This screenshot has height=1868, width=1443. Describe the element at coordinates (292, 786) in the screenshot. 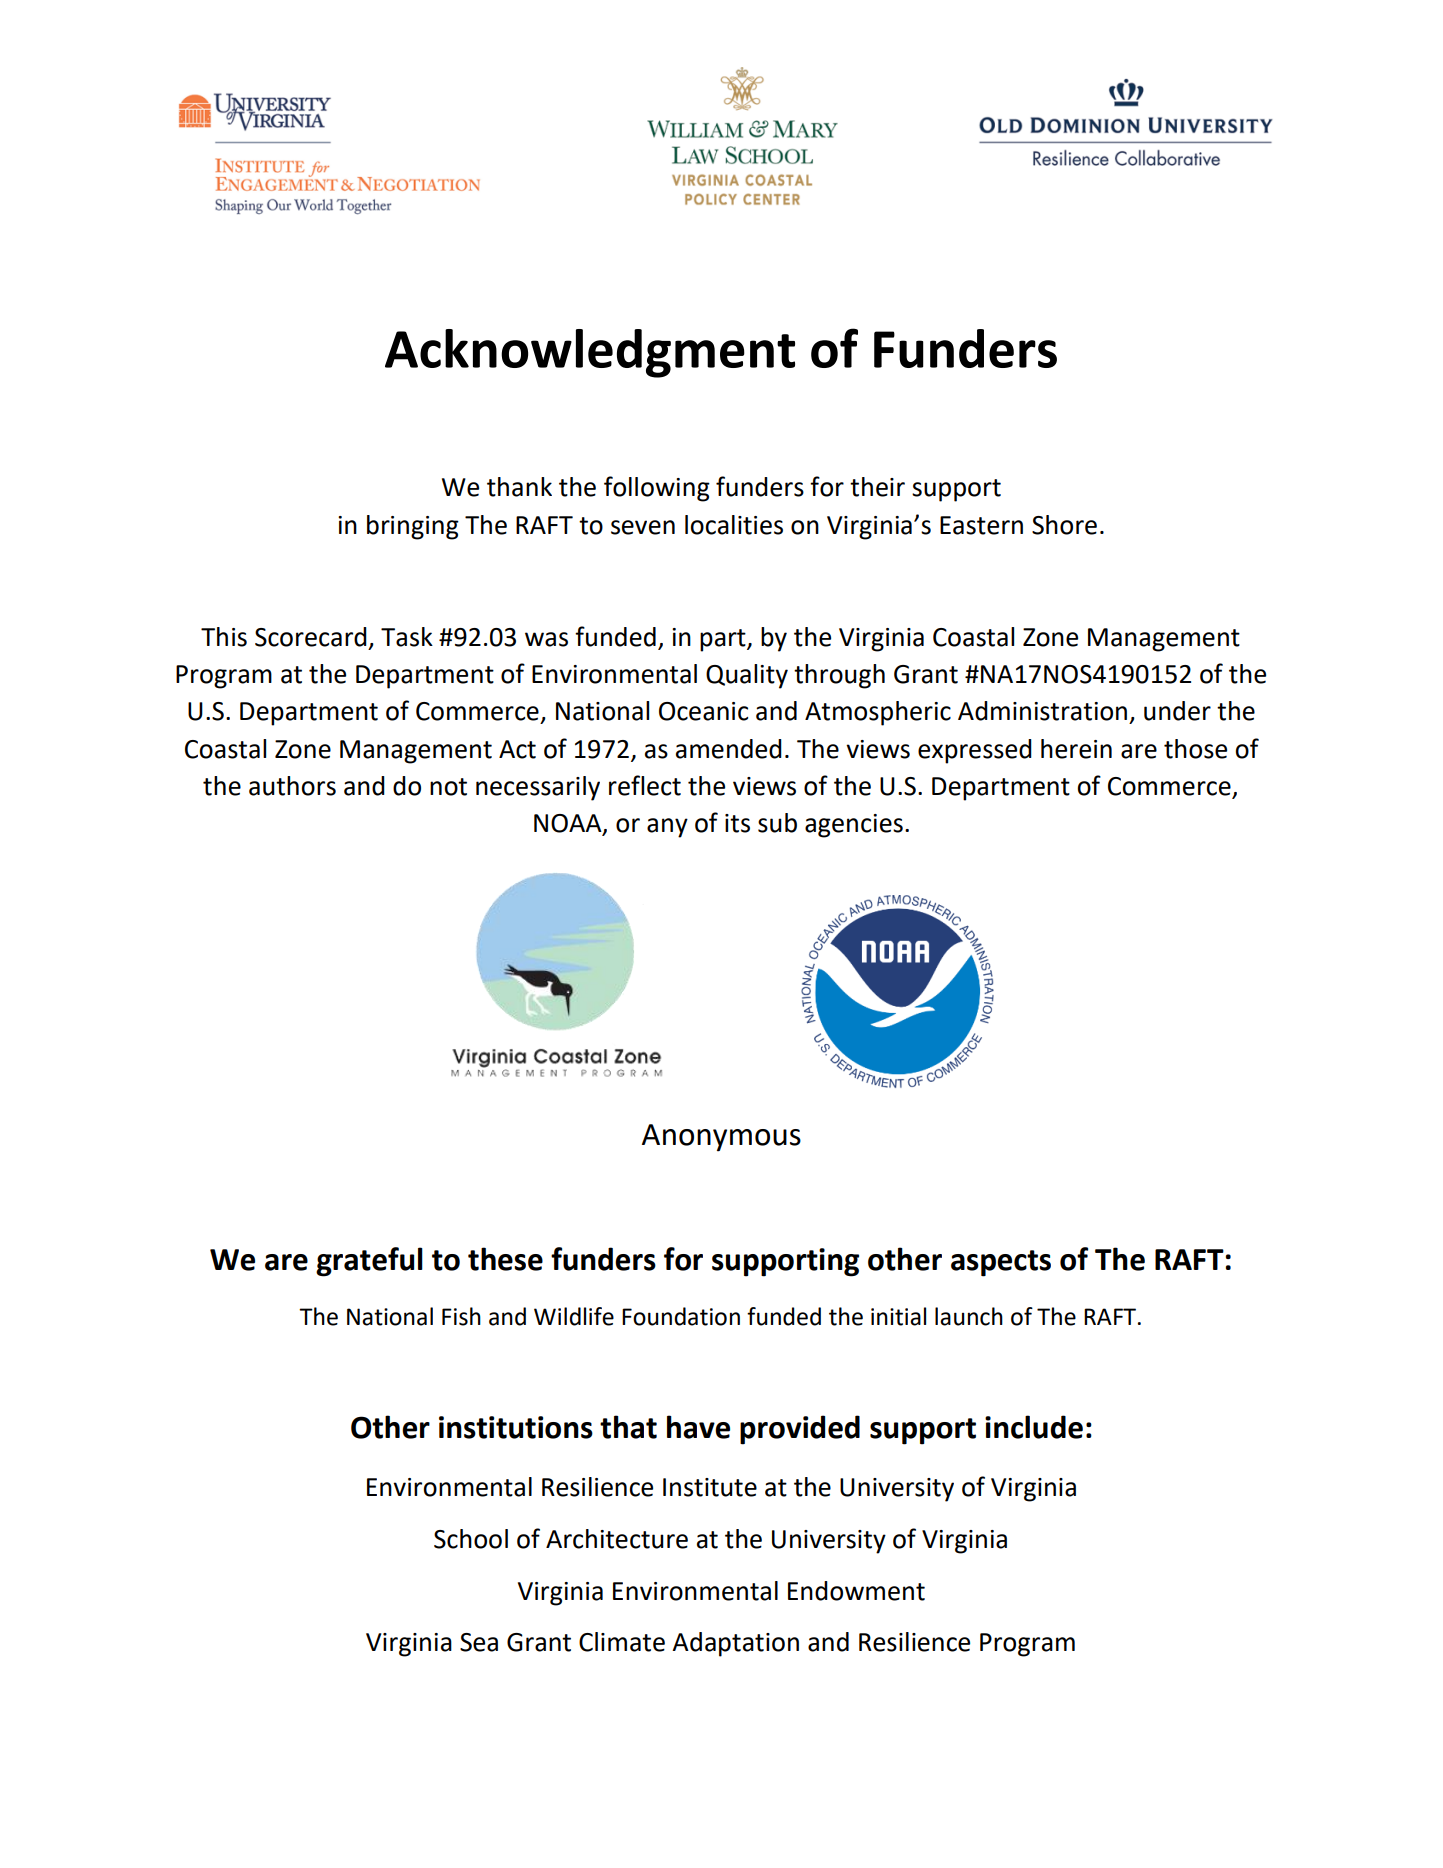

I see `authors` at that location.
